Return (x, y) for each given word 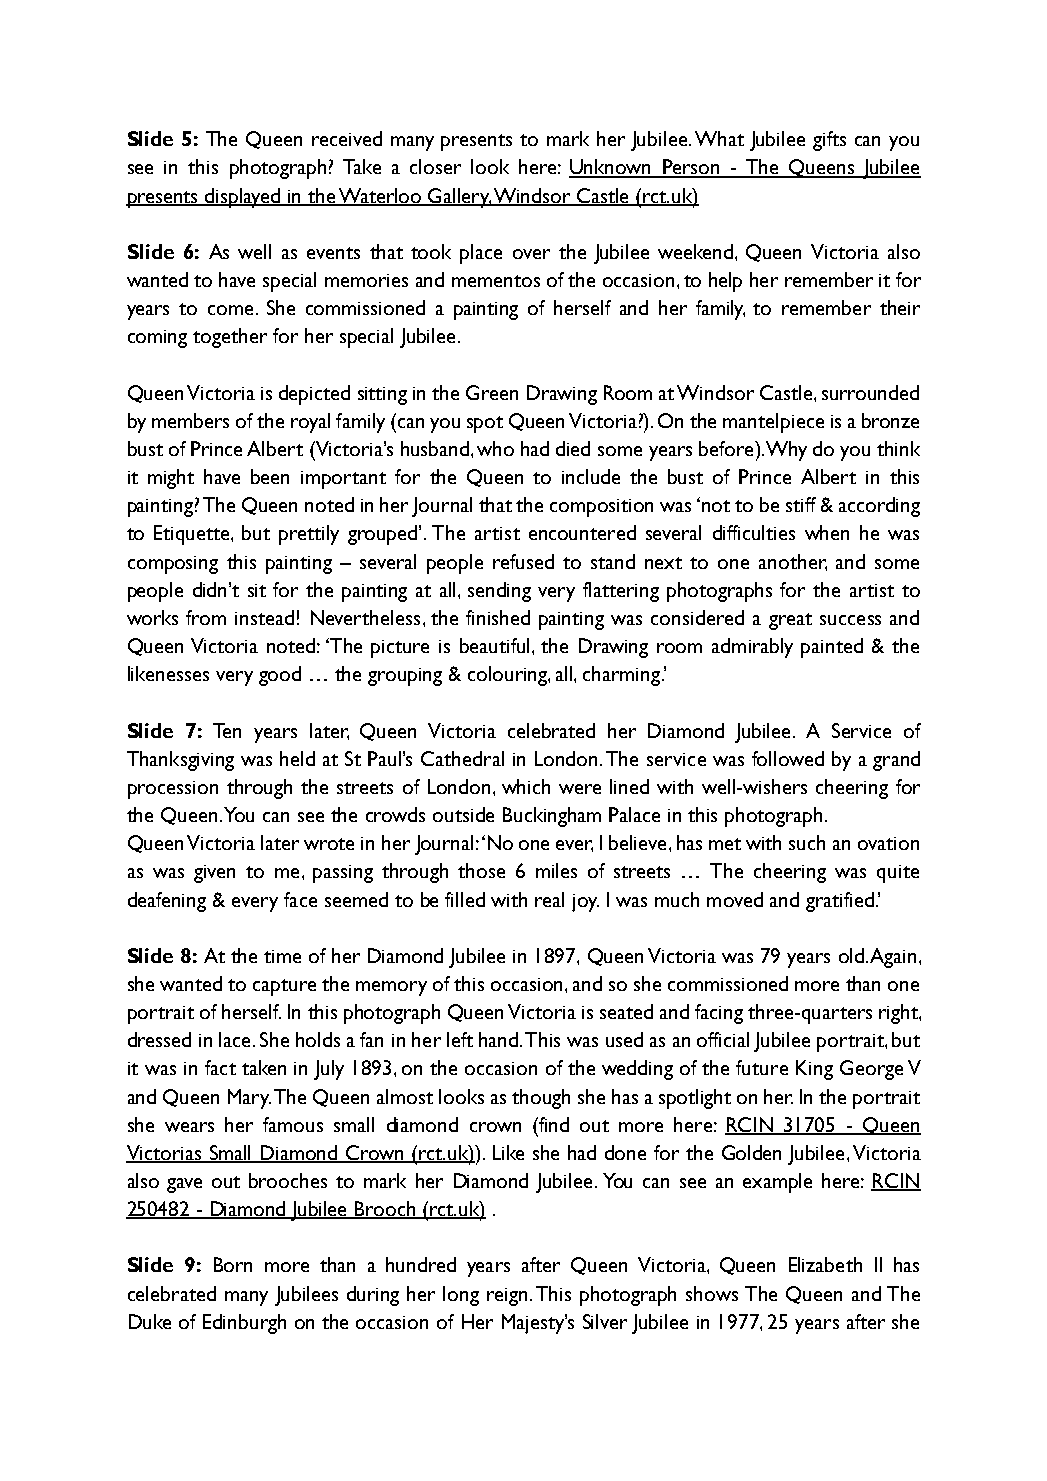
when (827, 532)
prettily (309, 535)
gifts (829, 141)
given (214, 874)
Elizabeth (825, 1264)
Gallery (460, 198)
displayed (243, 198)
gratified (840, 902)
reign (507, 1297)
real (549, 899)
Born (233, 1264)
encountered (582, 532)
